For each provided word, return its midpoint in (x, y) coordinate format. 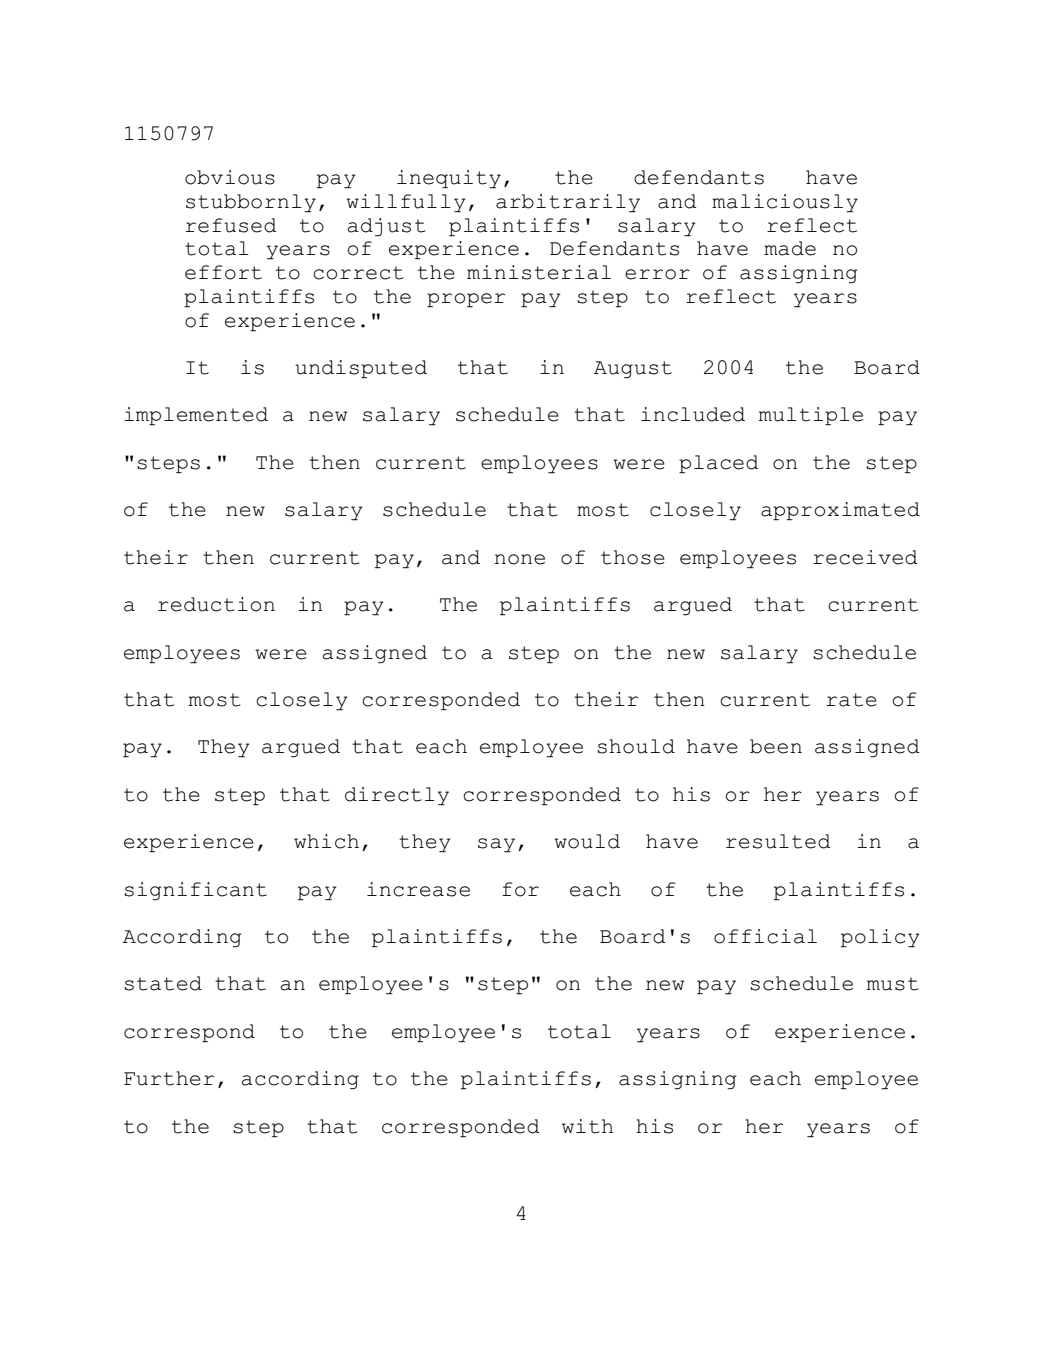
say (496, 845)
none (520, 559)
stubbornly (251, 203)
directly (397, 796)
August (633, 370)
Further (169, 1078)
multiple (811, 416)
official (765, 936)
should (636, 746)
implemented (196, 416)
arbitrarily (568, 203)
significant (195, 891)
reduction (216, 604)
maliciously (785, 203)
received (865, 557)
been (776, 746)
